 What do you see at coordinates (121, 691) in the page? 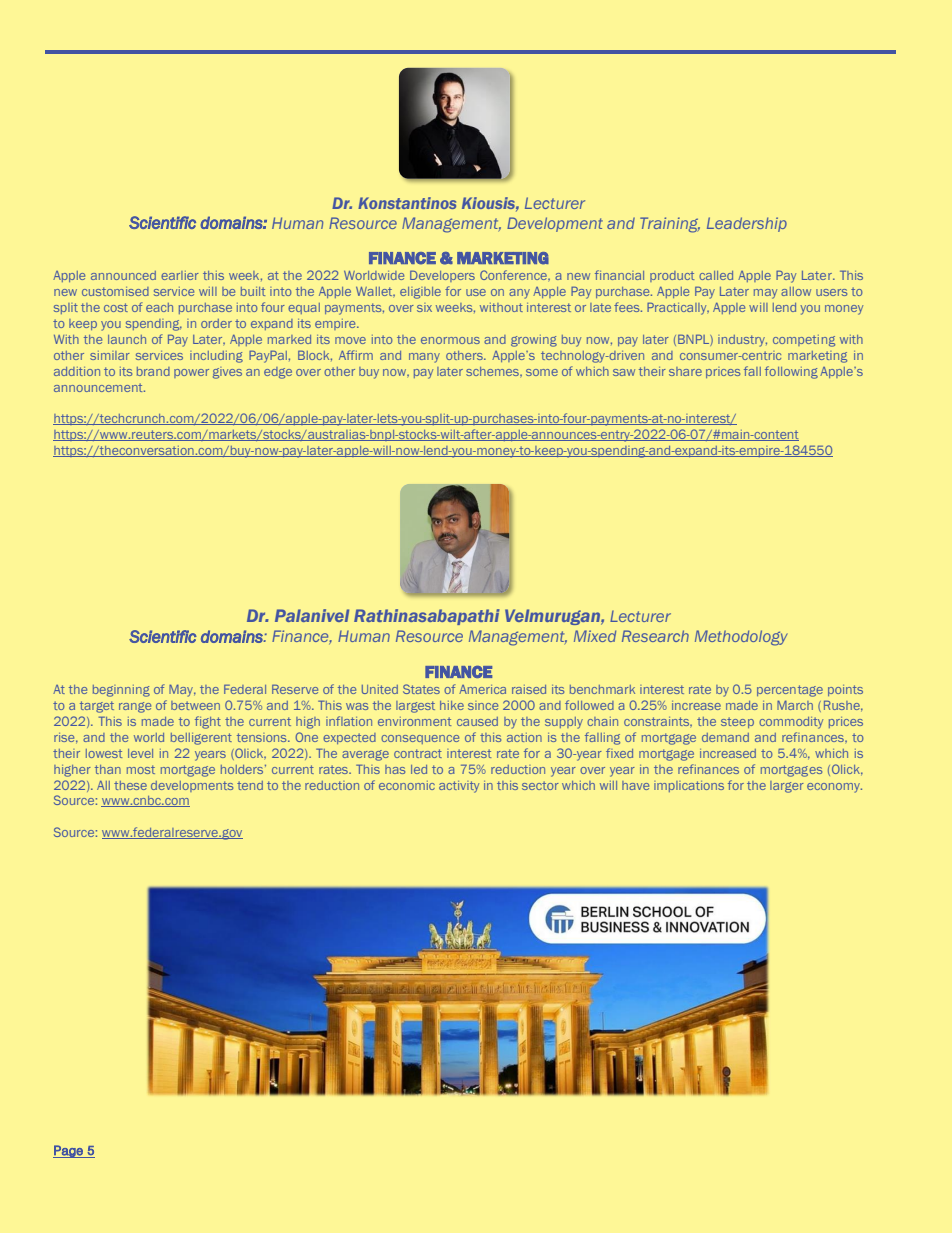
I see `beginning` at bounding box center [121, 691].
